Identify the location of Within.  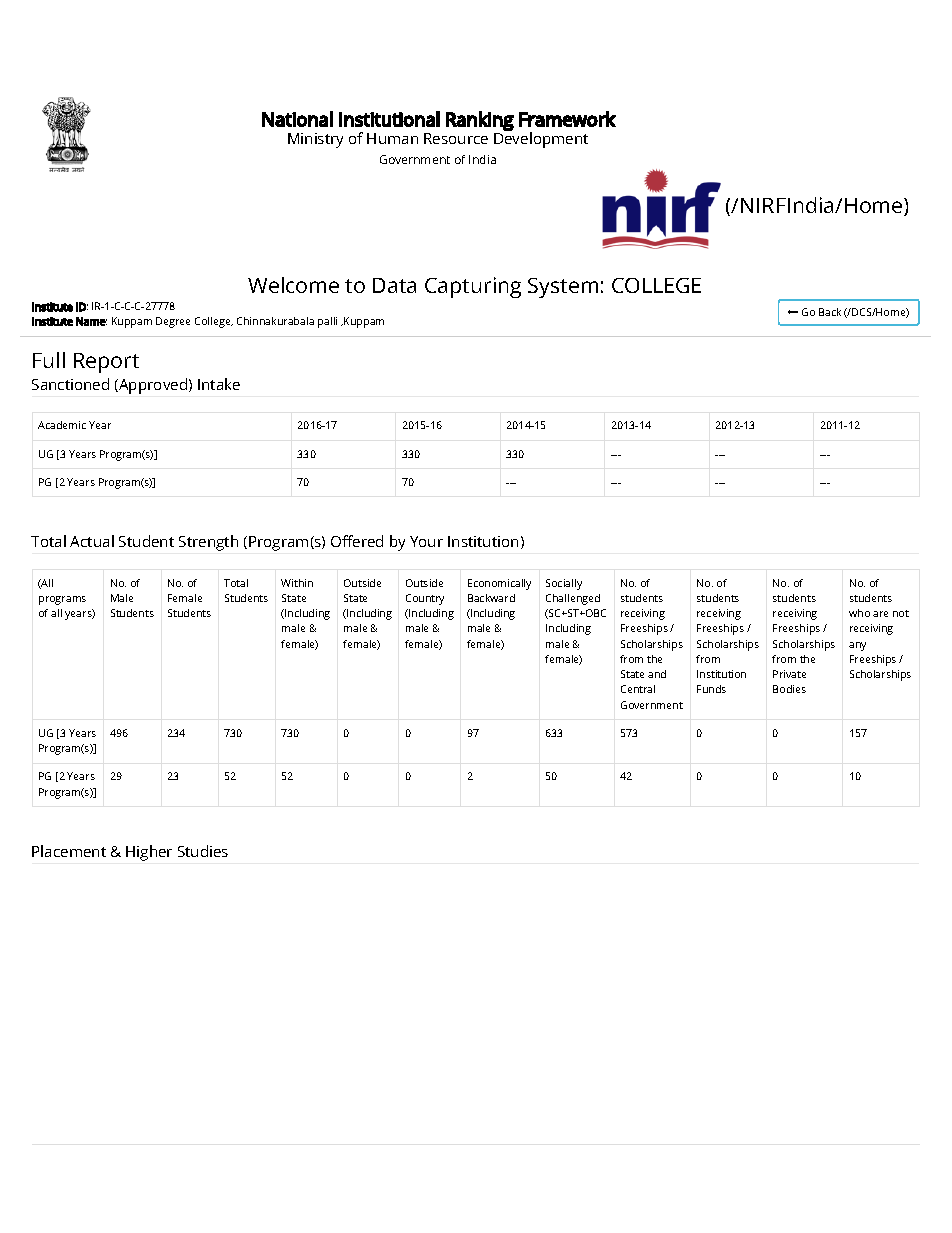
(297, 583).
